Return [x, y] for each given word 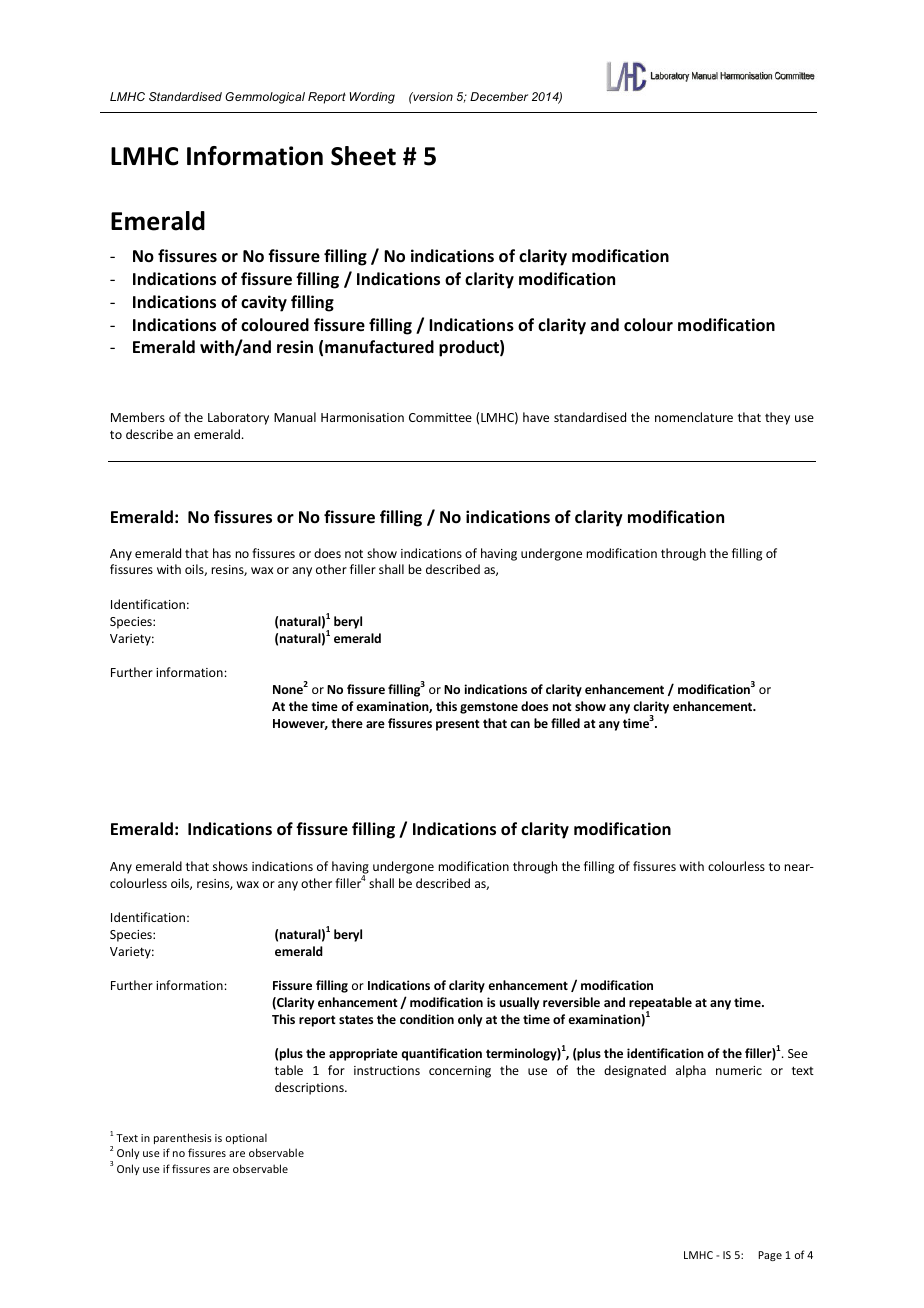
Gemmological [265, 98]
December [499, 96]
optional [246, 1138]
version [432, 96]
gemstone [489, 708]
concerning [460, 1072]
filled [565, 723]
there [347, 723]
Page [770, 1256]
